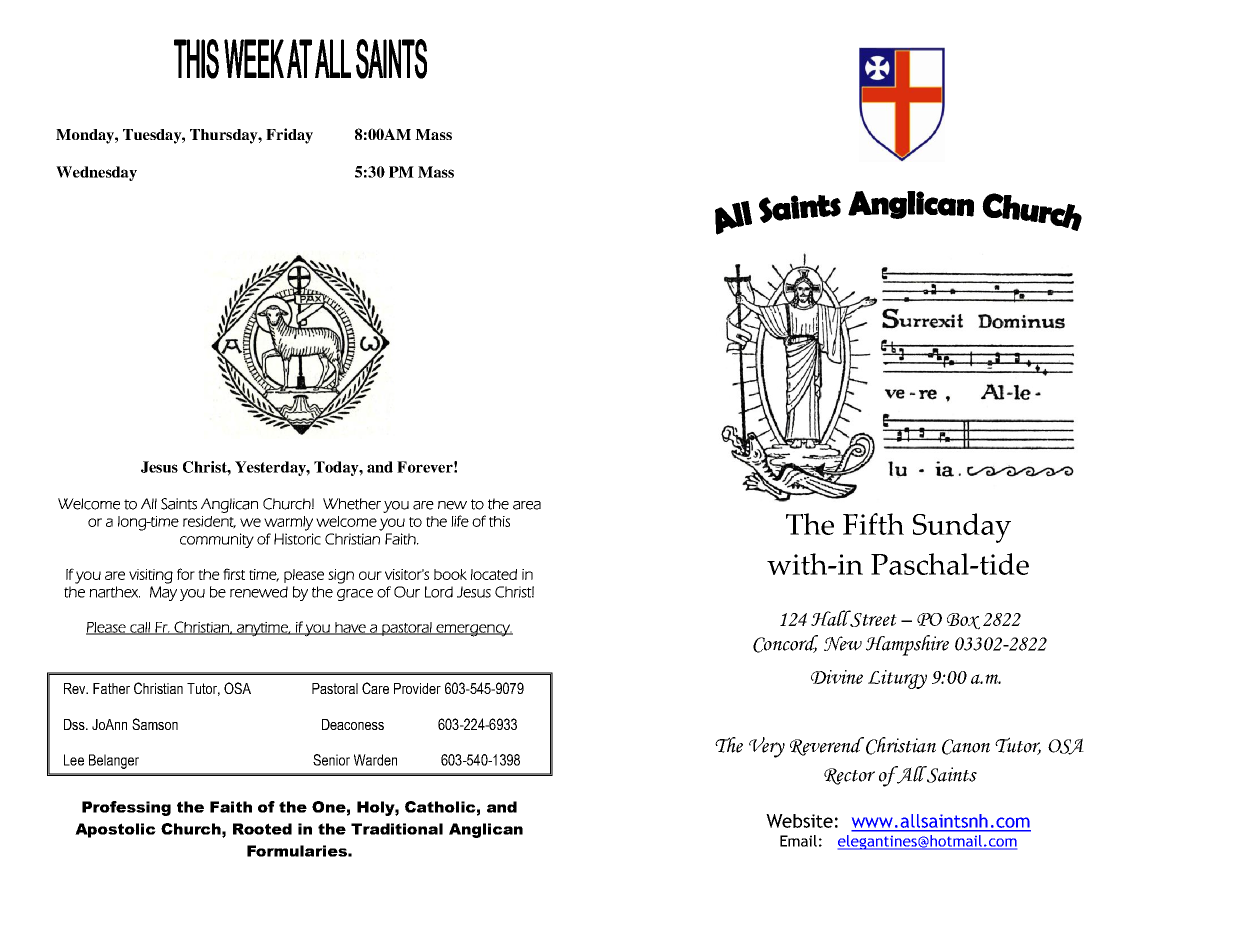 The width and height of the page is (1233, 952). What do you see at coordinates (289, 136) in the page?
I see `Friday` at bounding box center [289, 136].
